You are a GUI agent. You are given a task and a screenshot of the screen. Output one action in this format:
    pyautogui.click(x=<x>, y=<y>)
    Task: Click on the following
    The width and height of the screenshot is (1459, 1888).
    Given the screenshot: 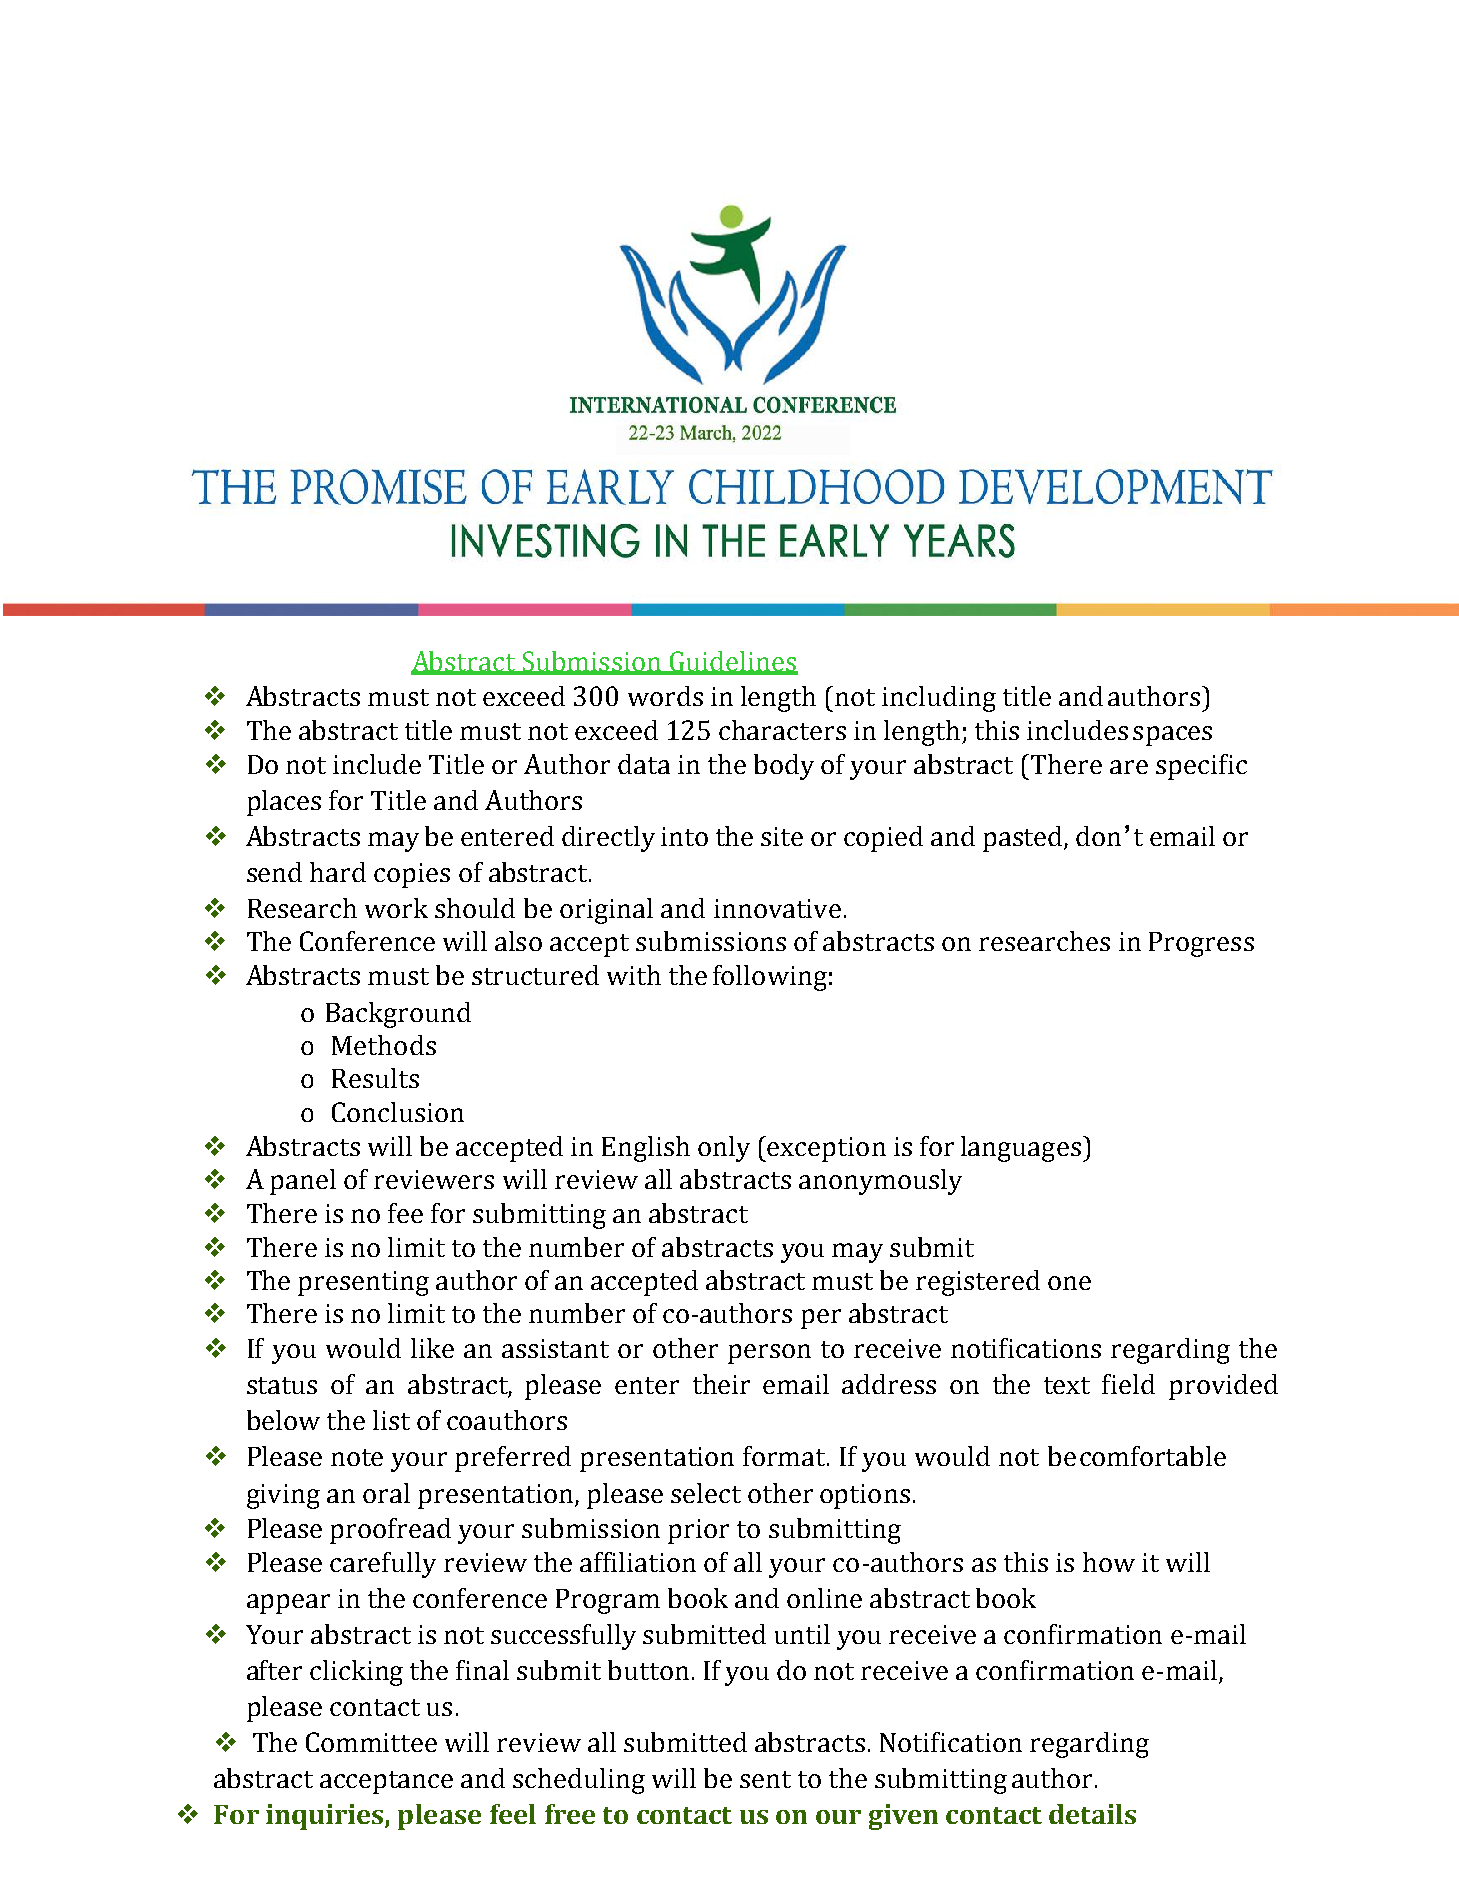 What is the action you would take?
    pyautogui.click(x=770, y=978)
